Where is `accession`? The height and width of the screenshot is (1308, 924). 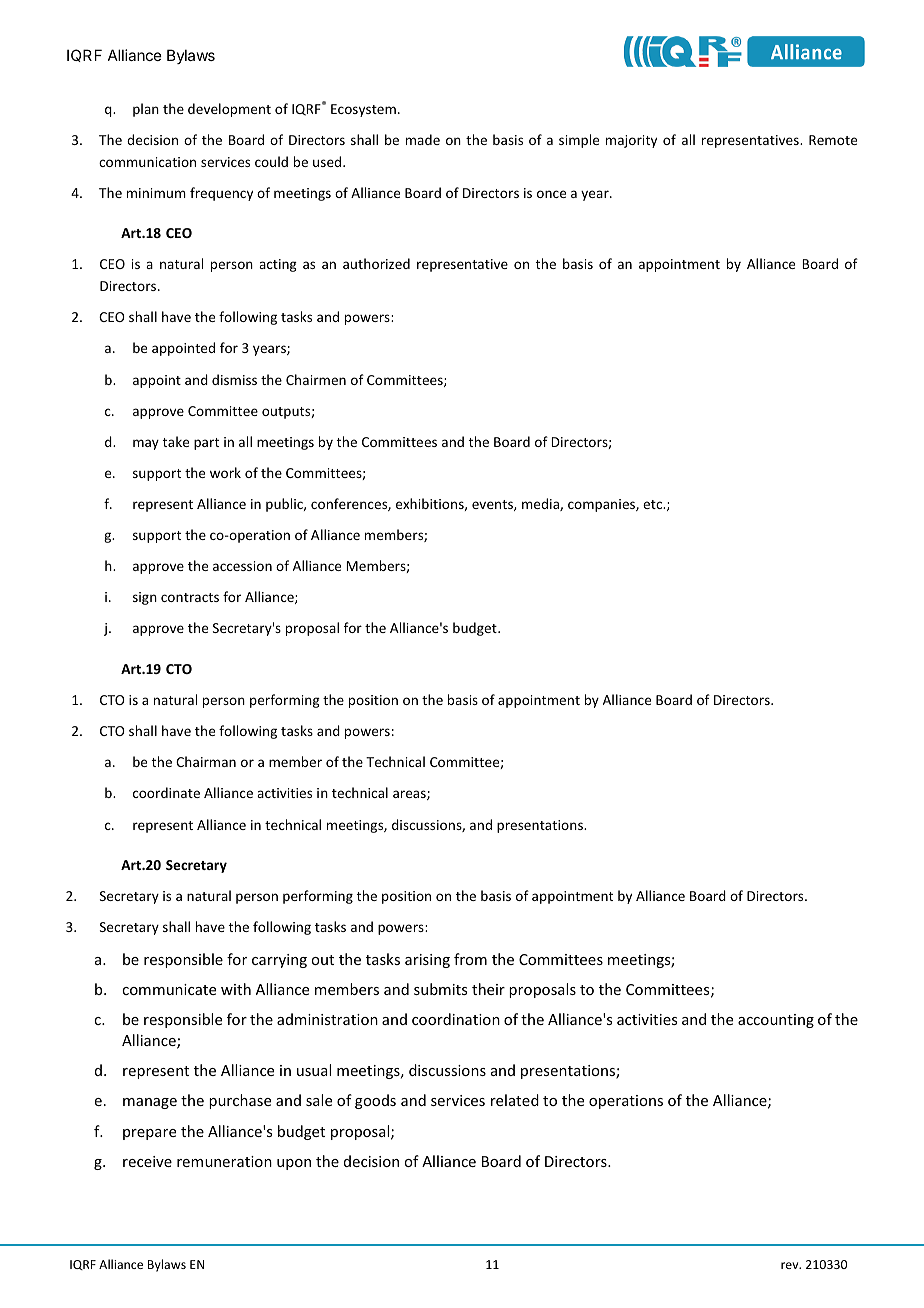 accession is located at coordinates (242, 566).
